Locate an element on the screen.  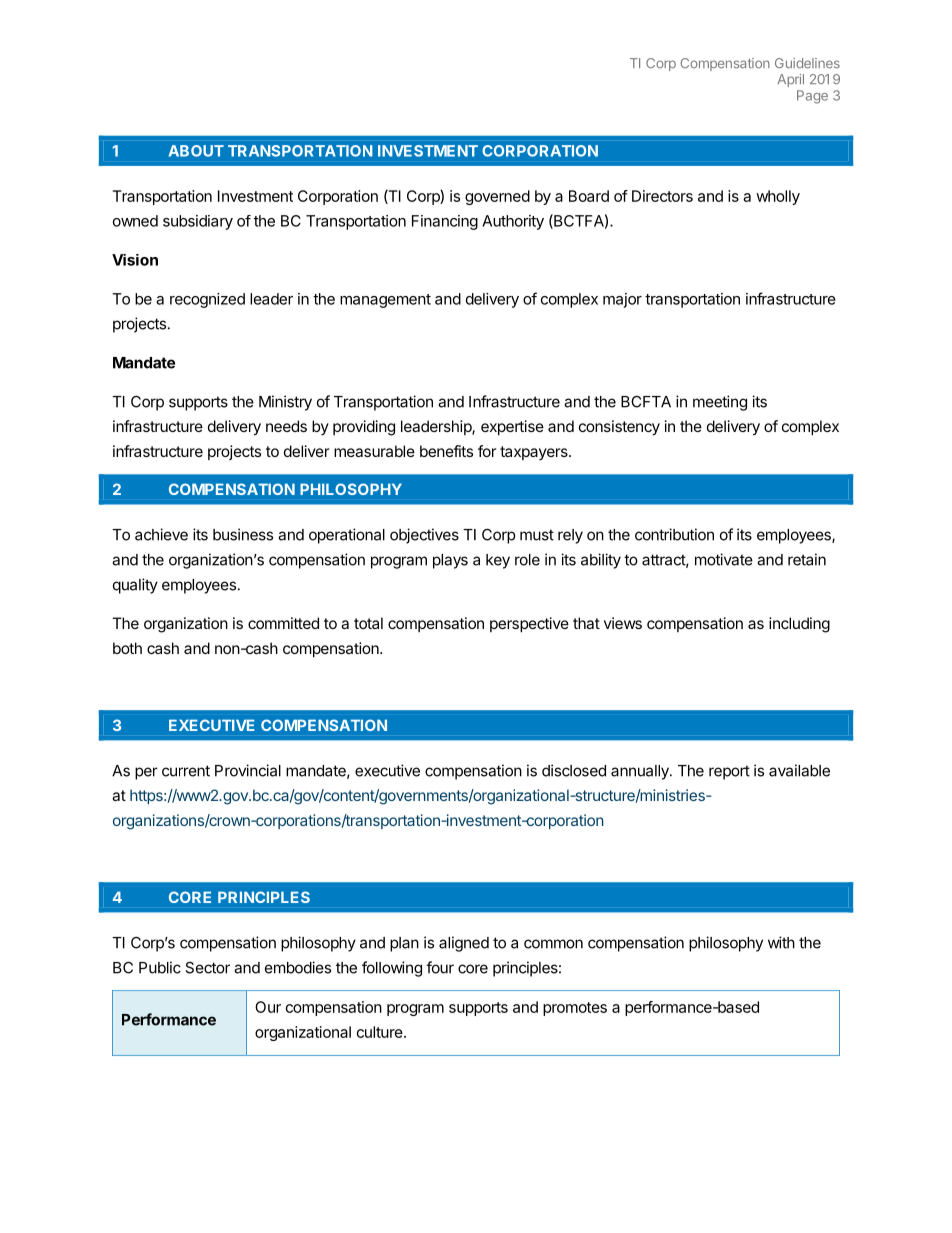
meeting is located at coordinates (720, 403).
